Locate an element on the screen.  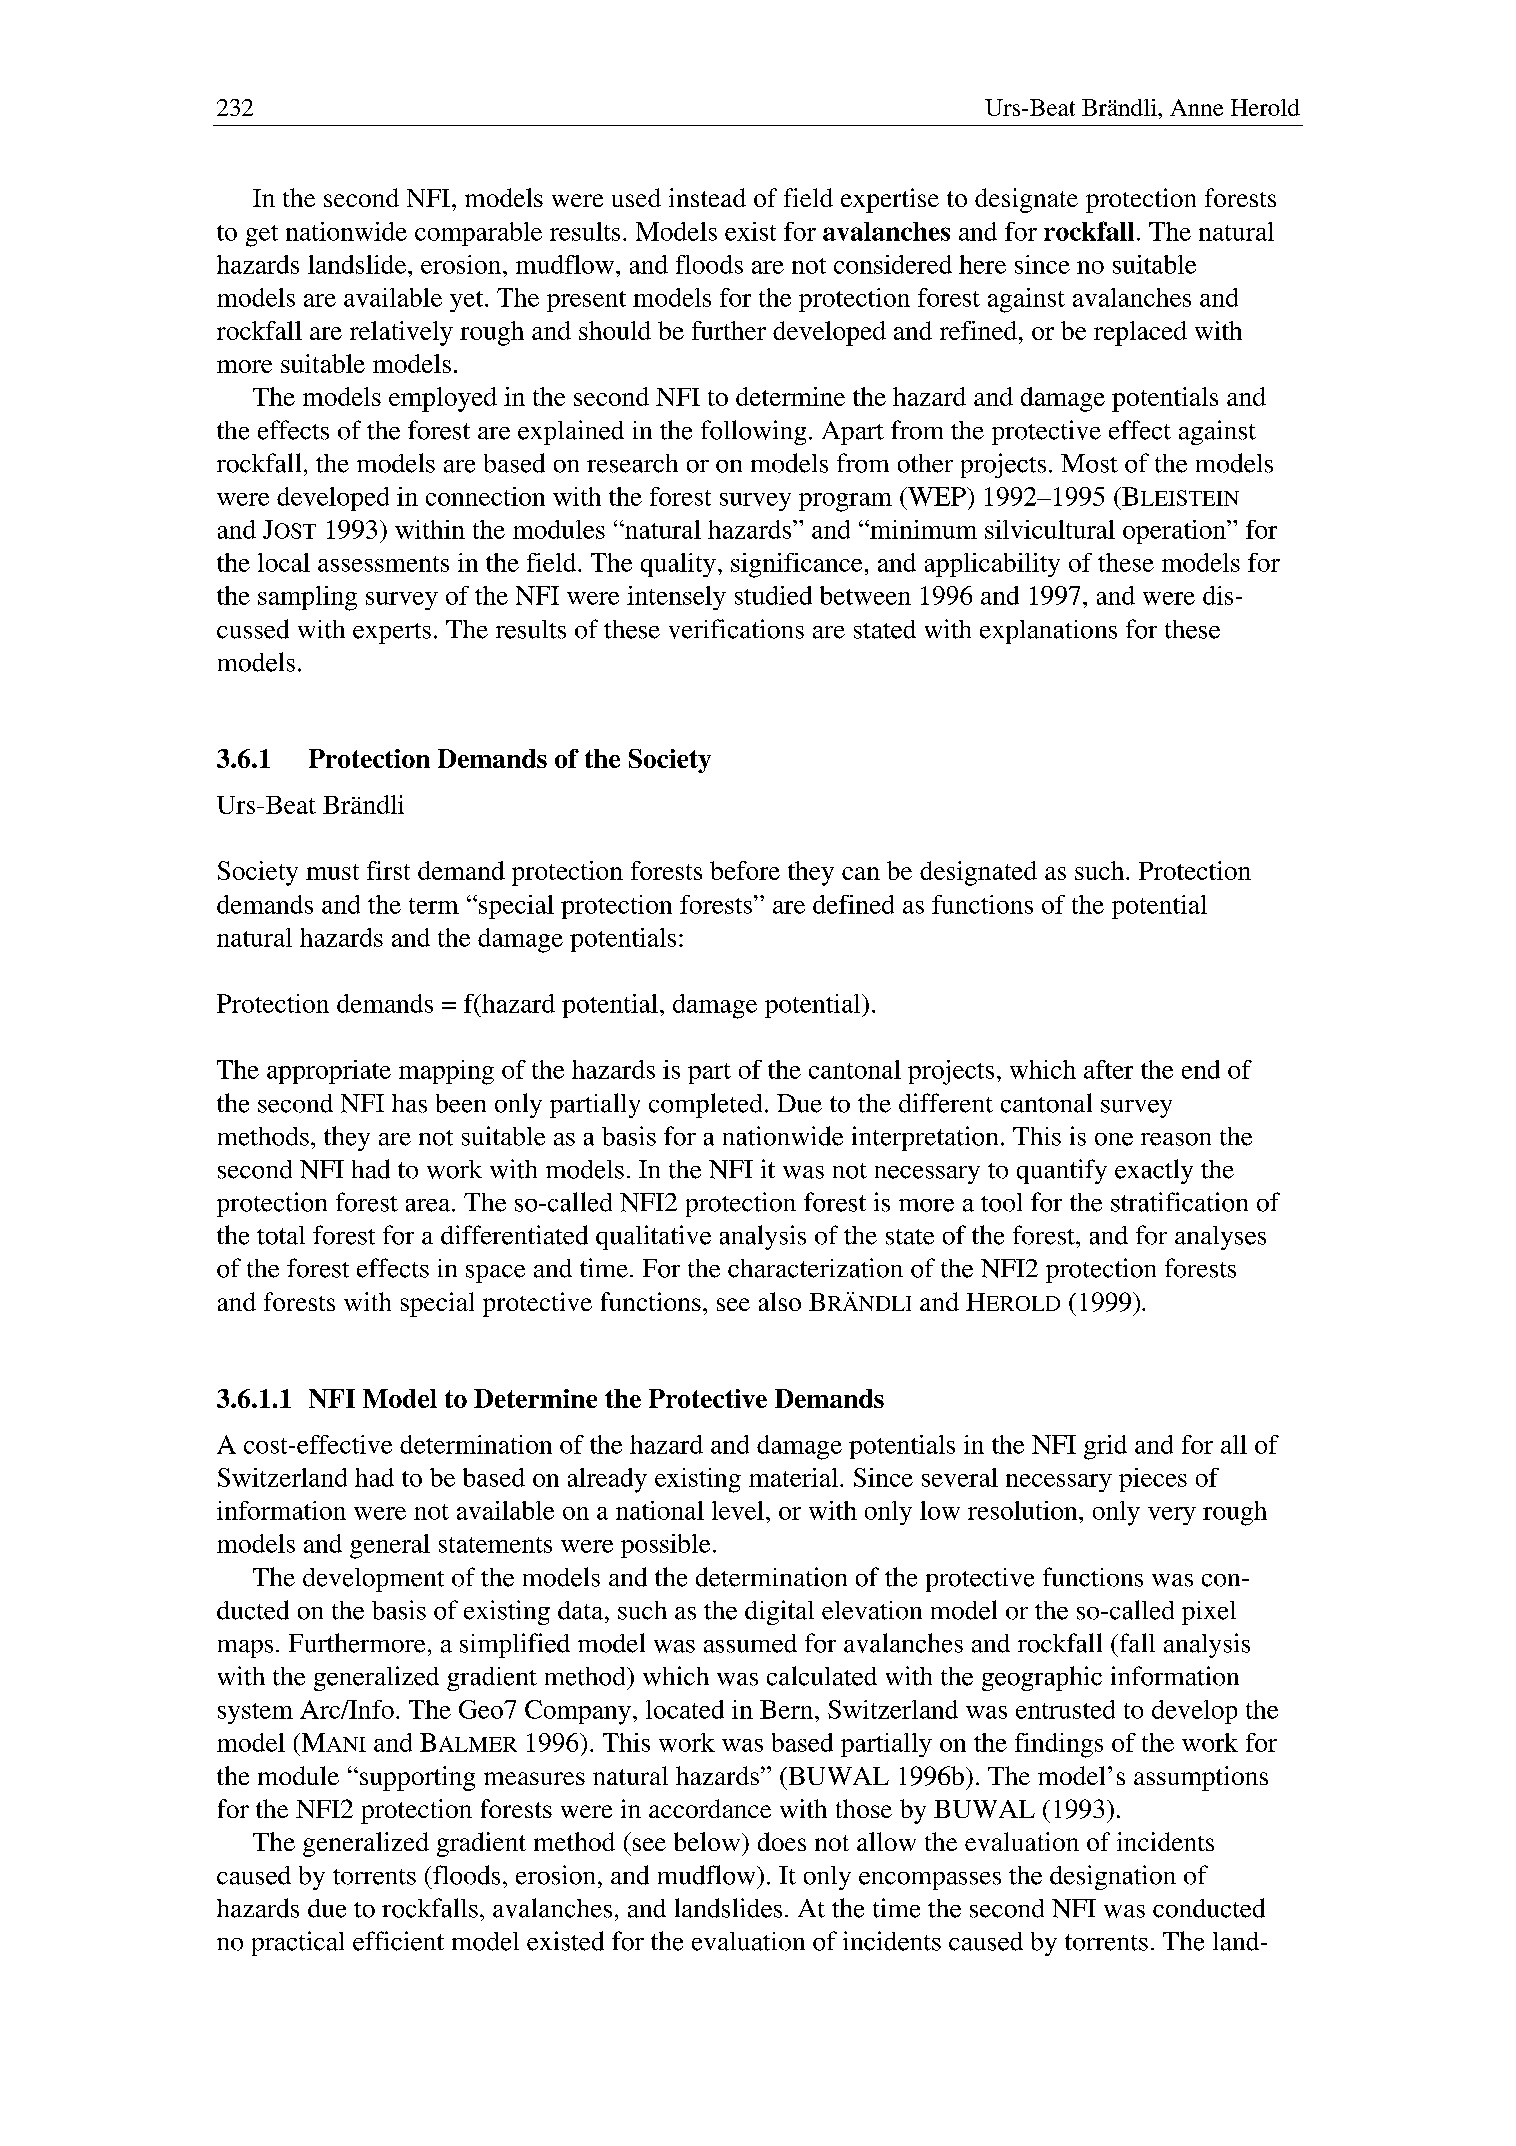
explanations is located at coordinates (1048, 632).
